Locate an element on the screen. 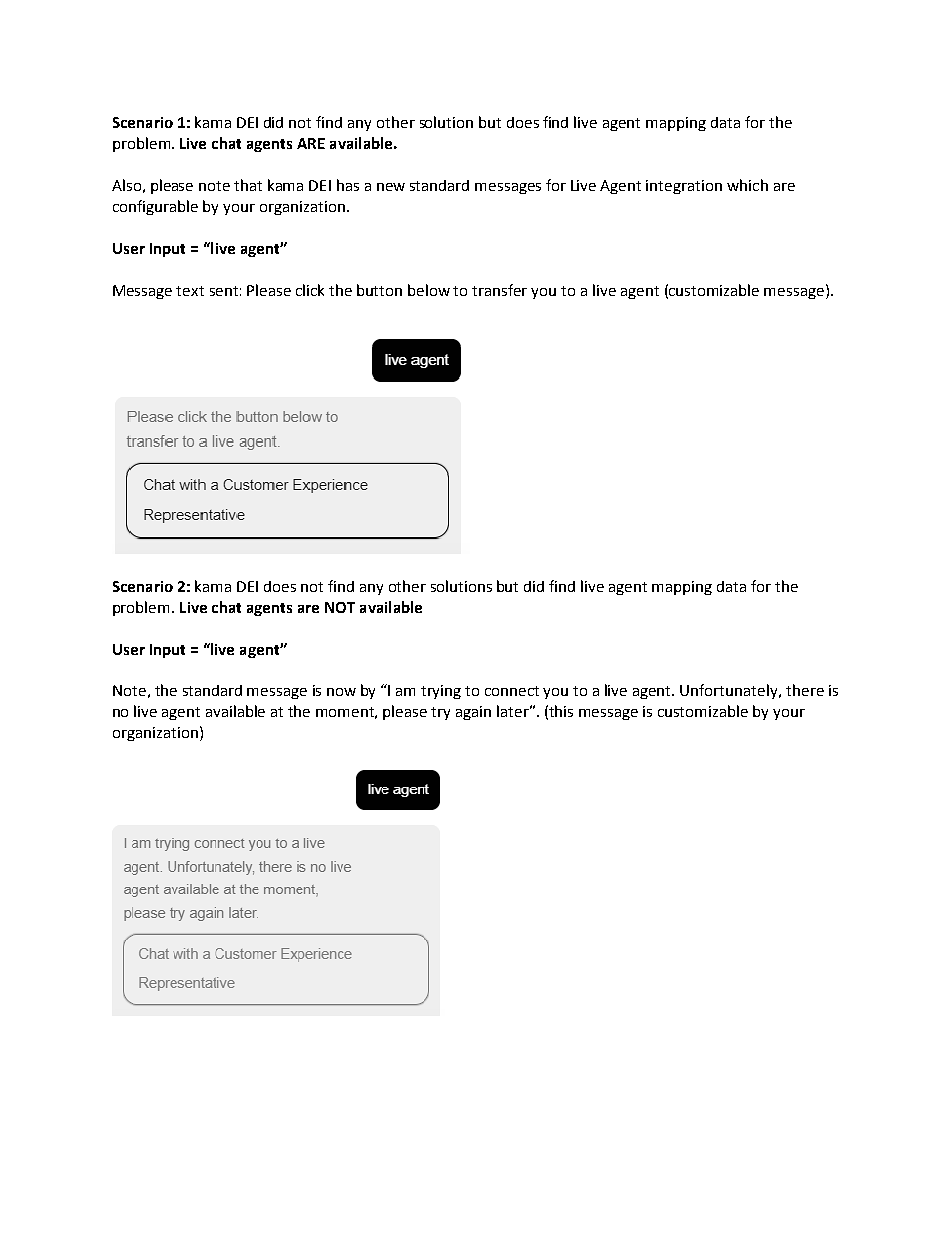 The width and height of the screenshot is (952, 1233). now is located at coordinates (341, 692).
